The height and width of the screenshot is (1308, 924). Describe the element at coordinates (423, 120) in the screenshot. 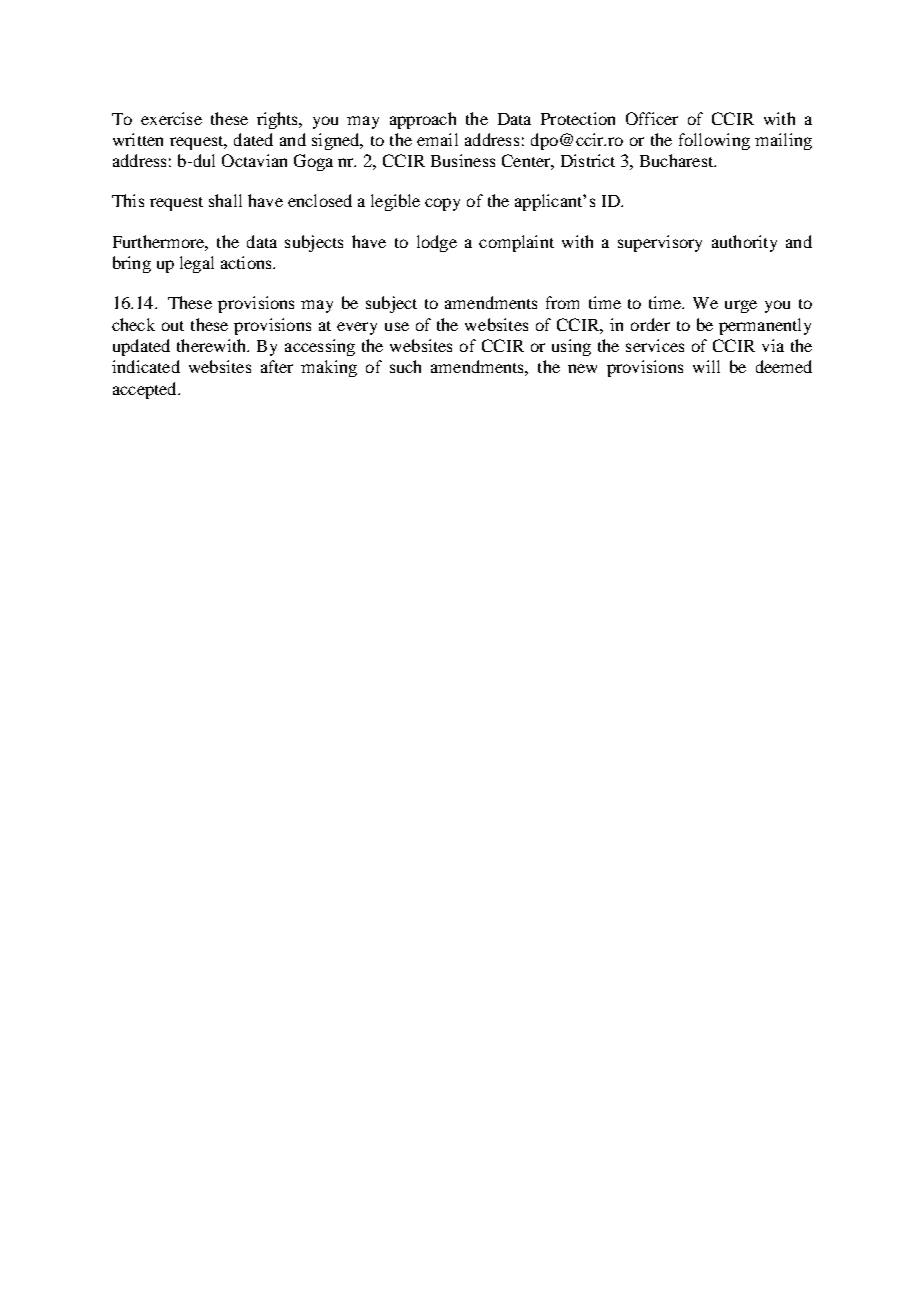

I see `approach` at that location.
